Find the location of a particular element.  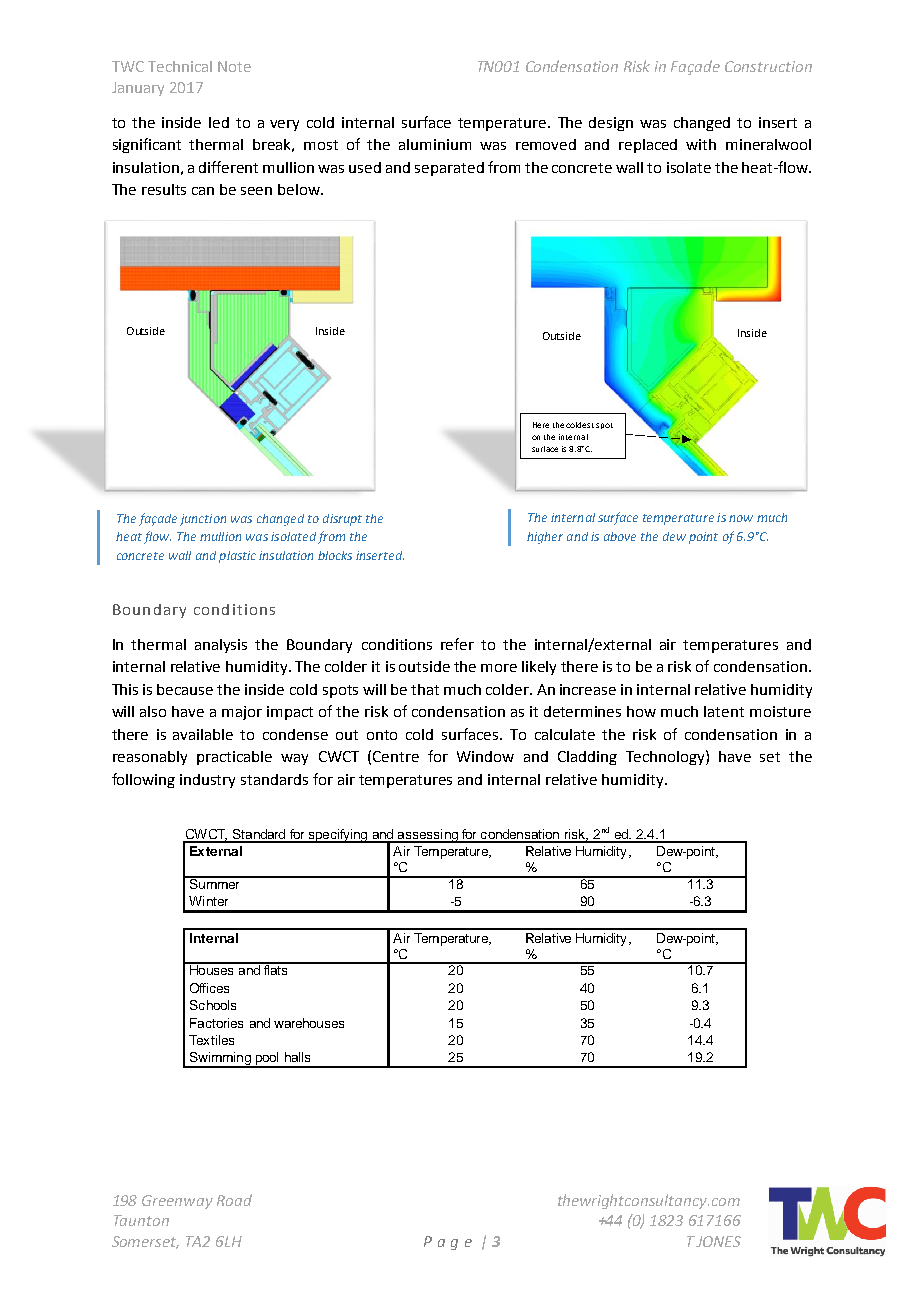

aluminium is located at coordinates (435, 144).
